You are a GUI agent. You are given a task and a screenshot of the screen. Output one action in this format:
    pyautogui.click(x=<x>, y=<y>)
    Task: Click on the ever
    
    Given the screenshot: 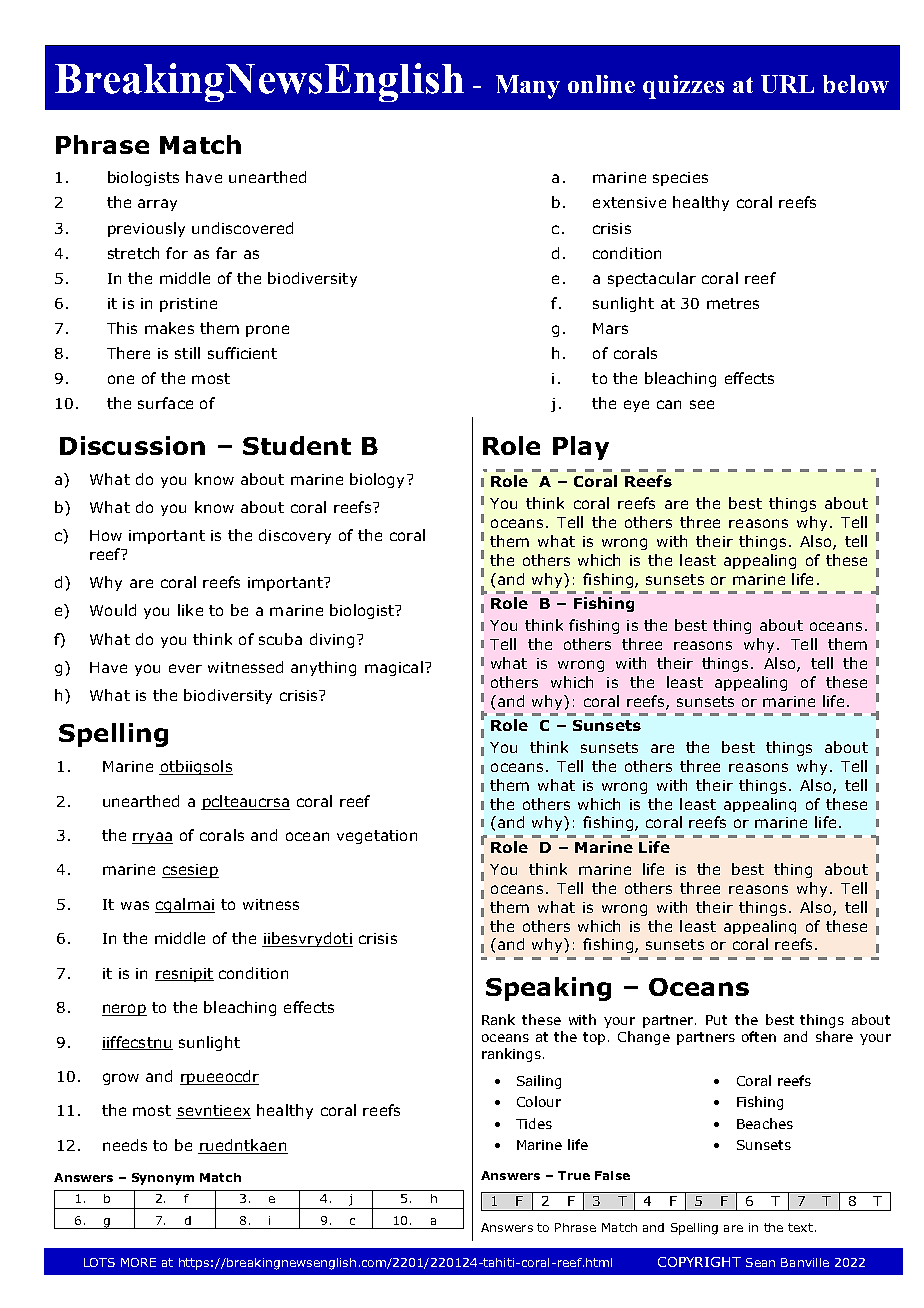 What is the action you would take?
    pyautogui.click(x=185, y=668)
